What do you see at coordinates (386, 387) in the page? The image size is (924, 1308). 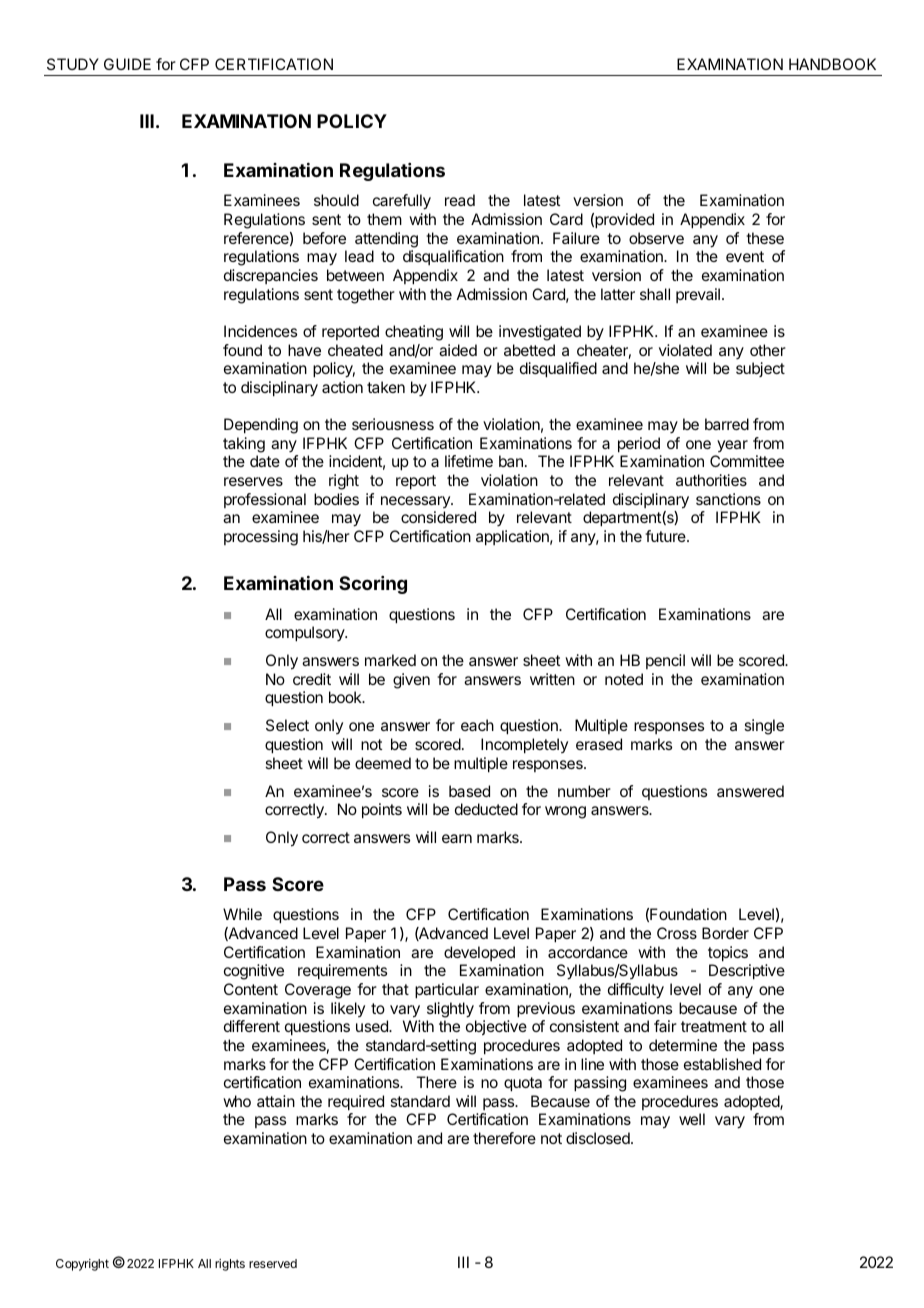 I see `taken` at bounding box center [386, 387].
